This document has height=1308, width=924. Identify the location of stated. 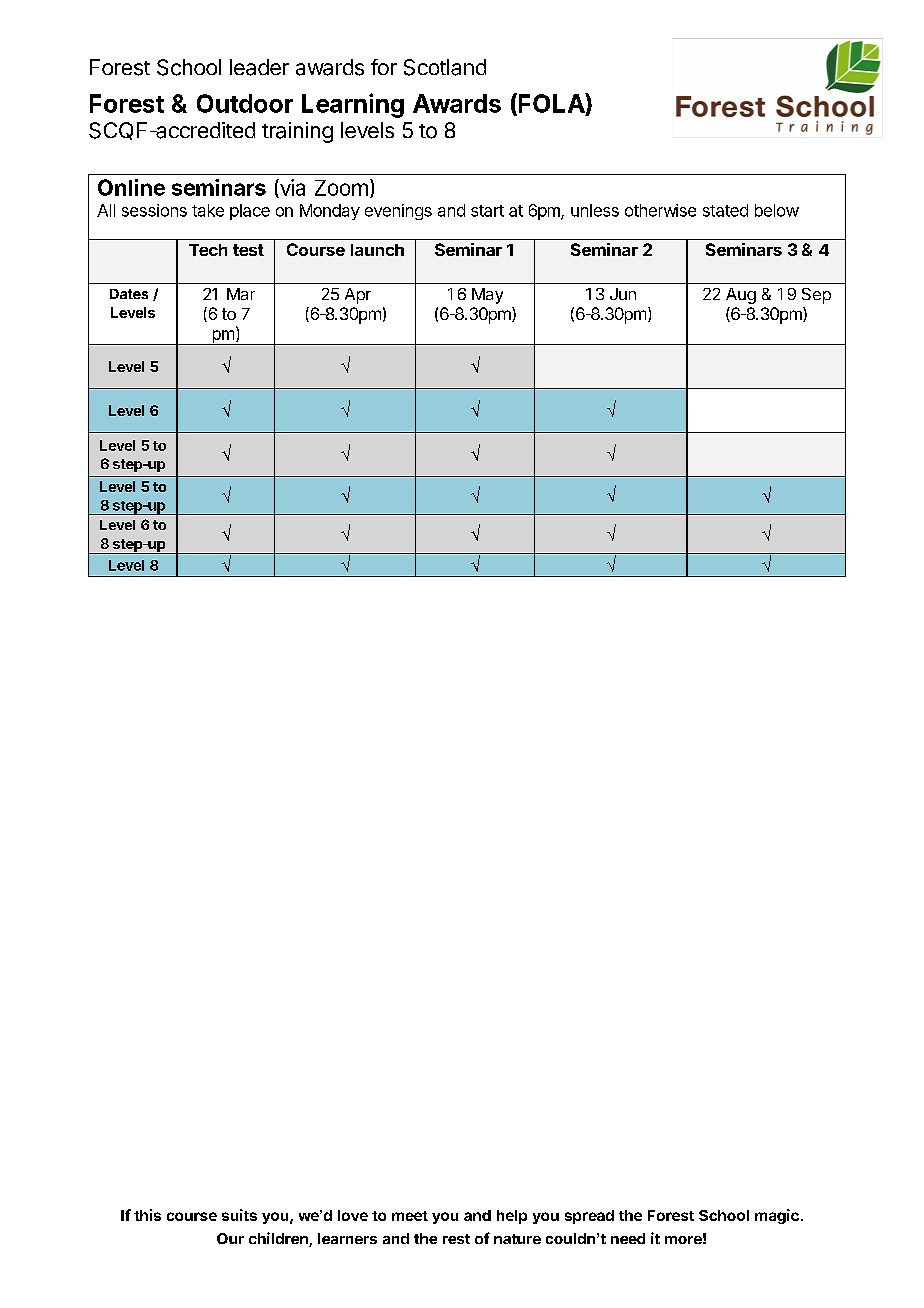
(725, 210).
